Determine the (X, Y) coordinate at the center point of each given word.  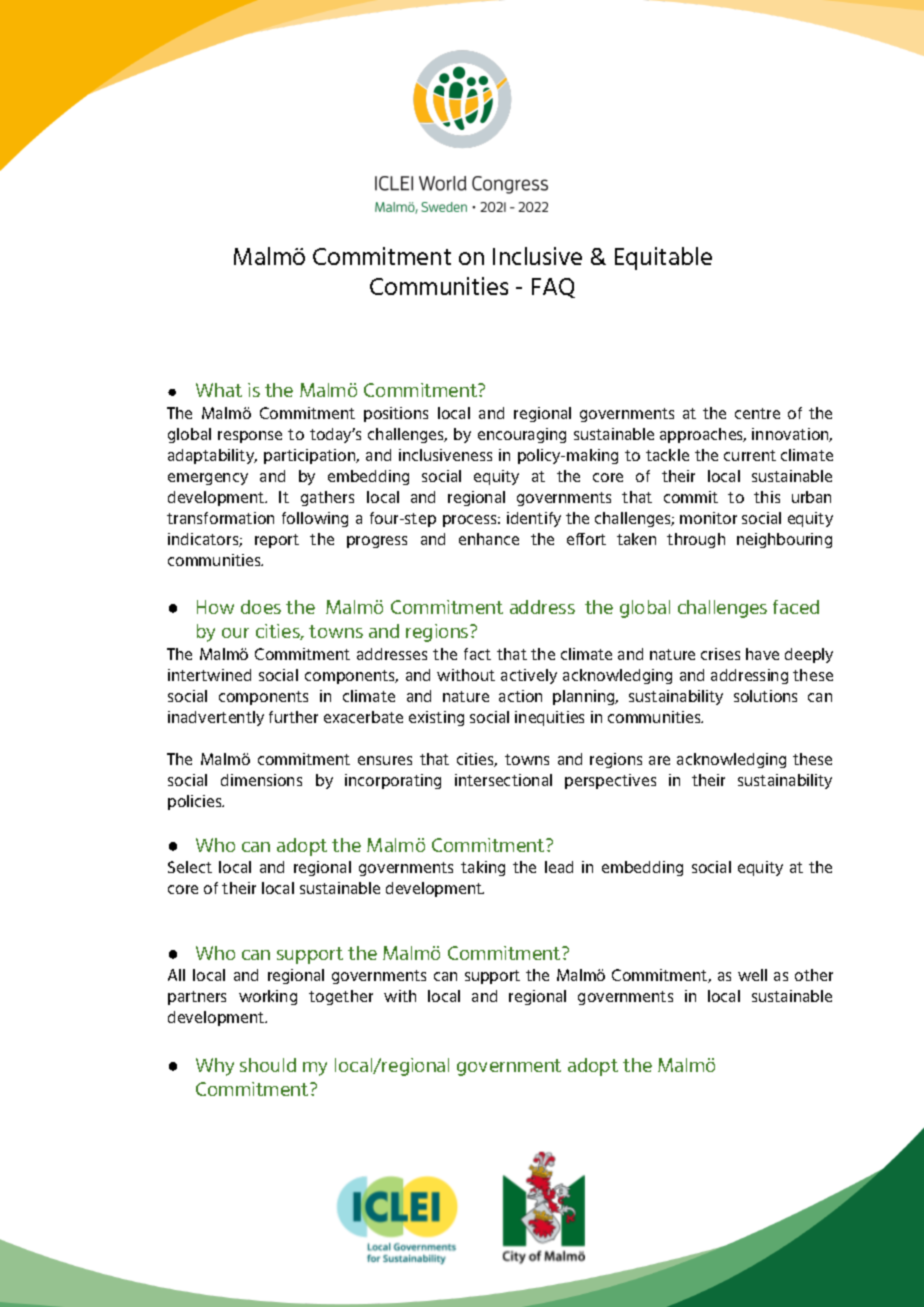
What (219, 390)
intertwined (209, 675)
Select (190, 867)
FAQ (553, 288)
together (341, 997)
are (659, 760)
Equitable (663, 258)
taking (483, 868)
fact (477, 654)
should (268, 1065)
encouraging (522, 435)
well (752, 975)
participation (311, 456)
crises (720, 654)
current (750, 455)
